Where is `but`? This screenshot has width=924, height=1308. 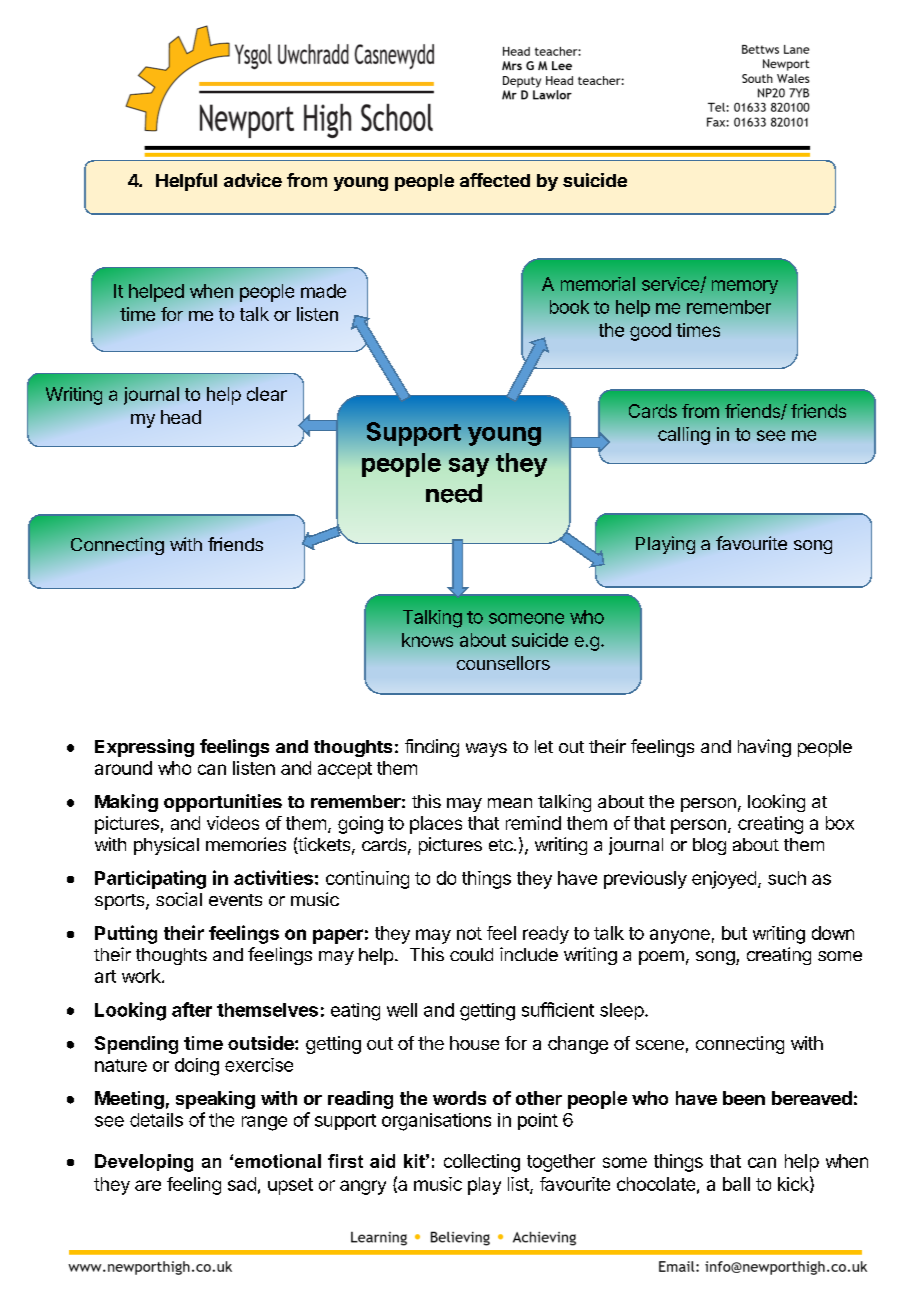
but is located at coordinates (734, 933).
